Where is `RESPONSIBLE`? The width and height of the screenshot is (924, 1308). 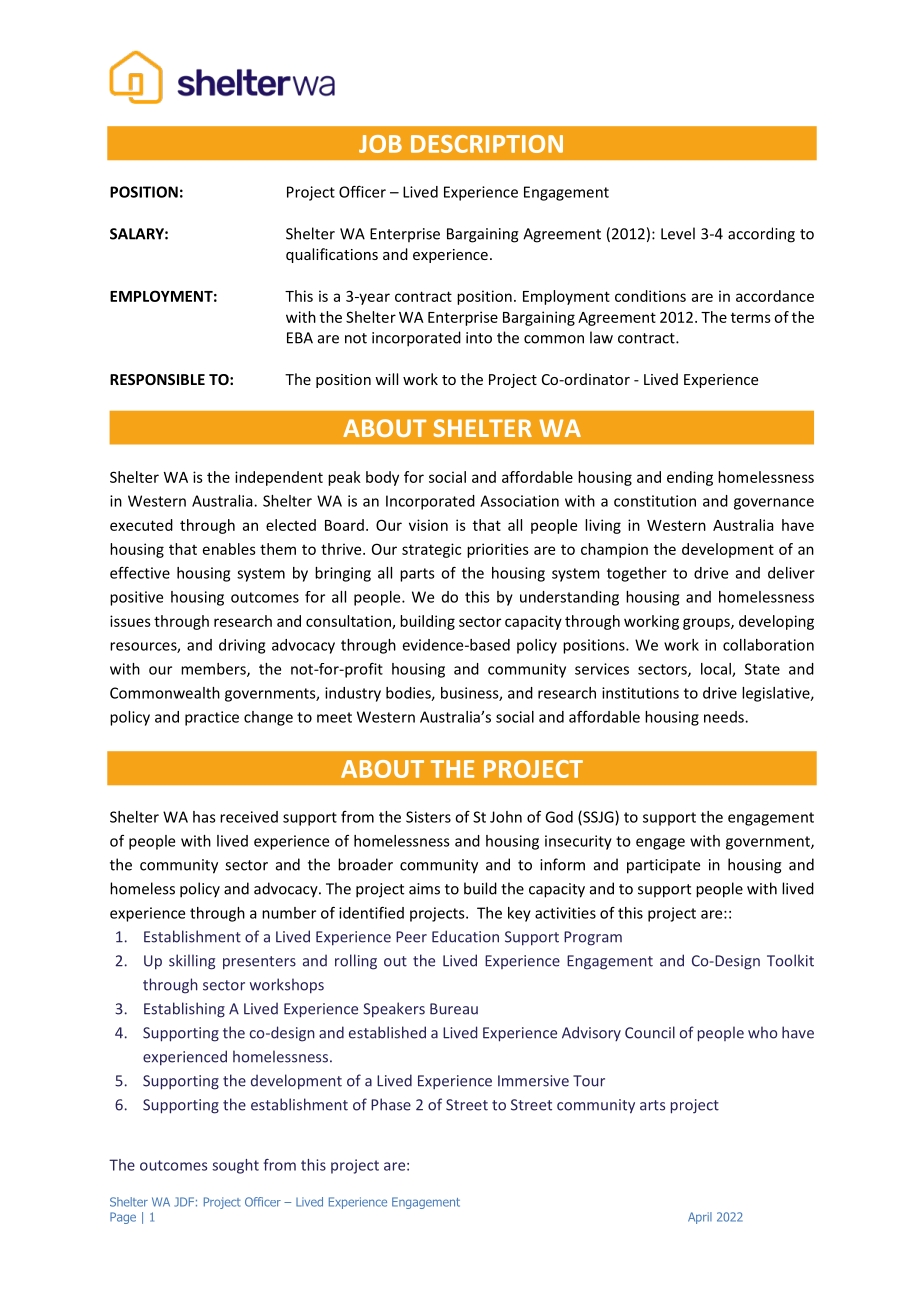
RESPONSIBLE is located at coordinates (157, 379).
